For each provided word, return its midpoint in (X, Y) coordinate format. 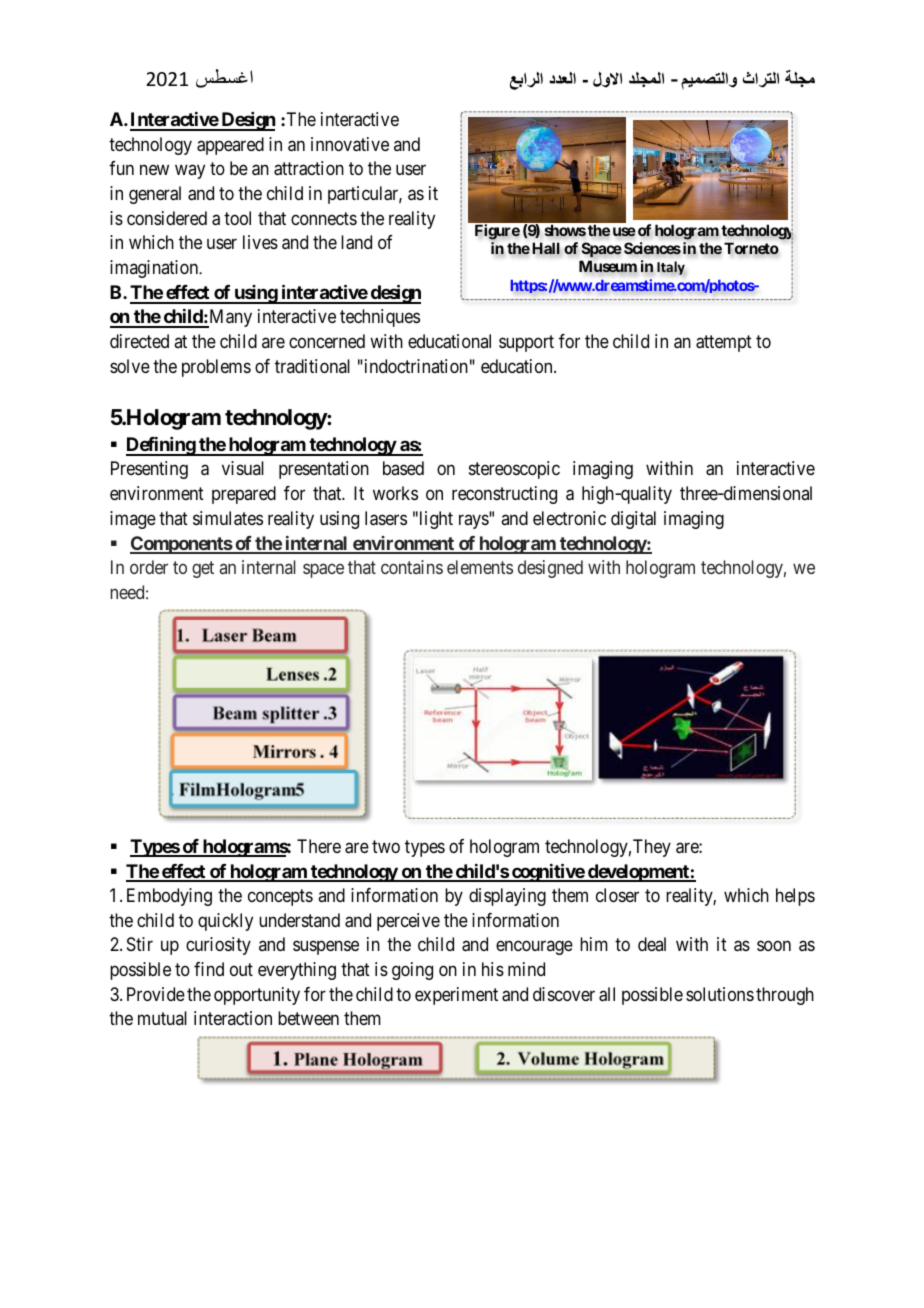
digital (633, 520)
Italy (671, 268)
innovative (350, 144)
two (386, 846)
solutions (720, 994)
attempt (724, 343)
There (319, 846)
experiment (456, 996)
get (203, 569)
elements (480, 567)
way (190, 172)
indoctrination (415, 366)
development (638, 873)
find (209, 969)
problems (216, 368)
